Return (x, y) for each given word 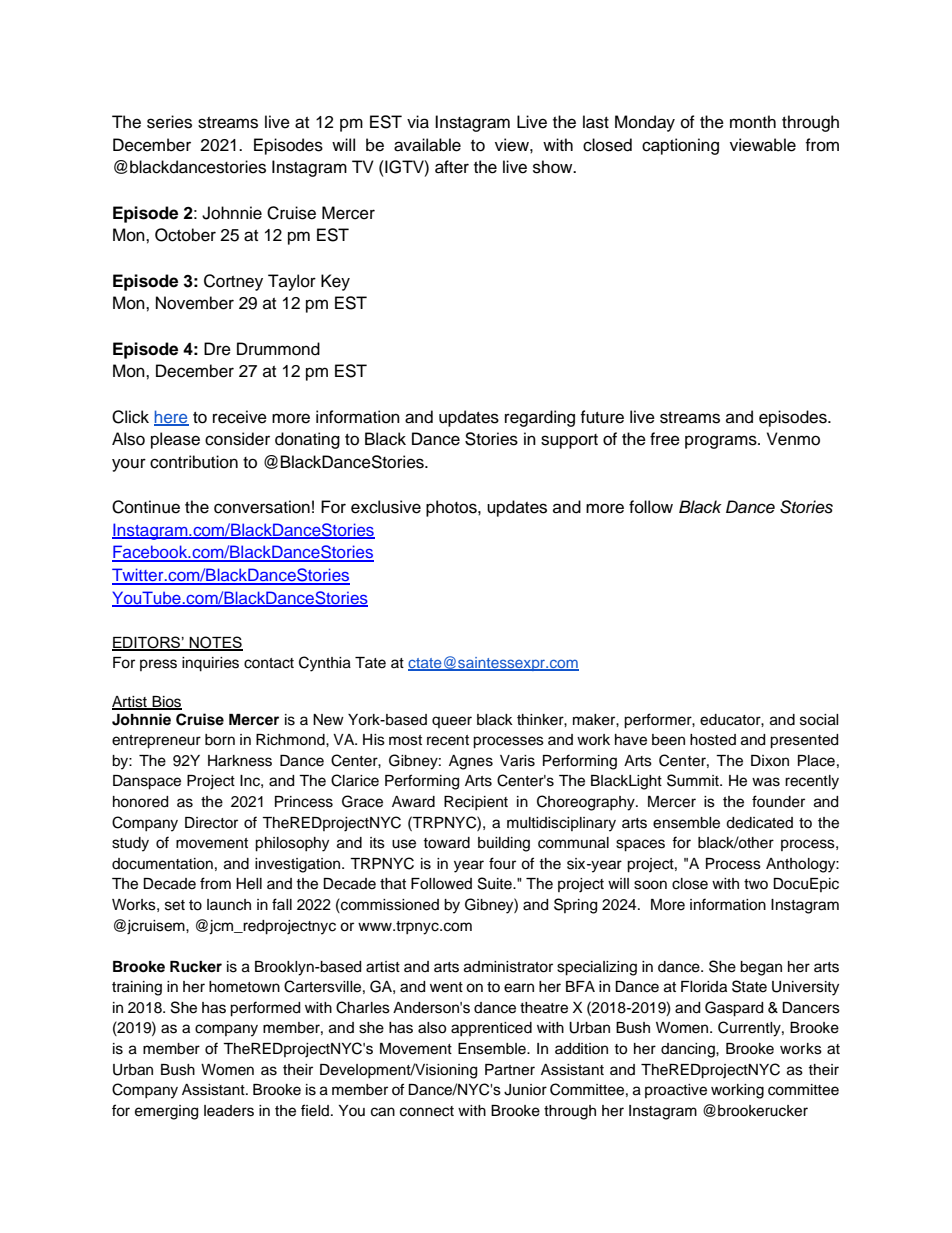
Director (211, 823)
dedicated (759, 823)
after (452, 167)
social (819, 720)
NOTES (215, 643)
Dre (217, 349)
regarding (540, 418)
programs (722, 442)
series (169, 122)
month (753, 122)
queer (452, 722)
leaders (229, 1111)
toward (446, 843)
